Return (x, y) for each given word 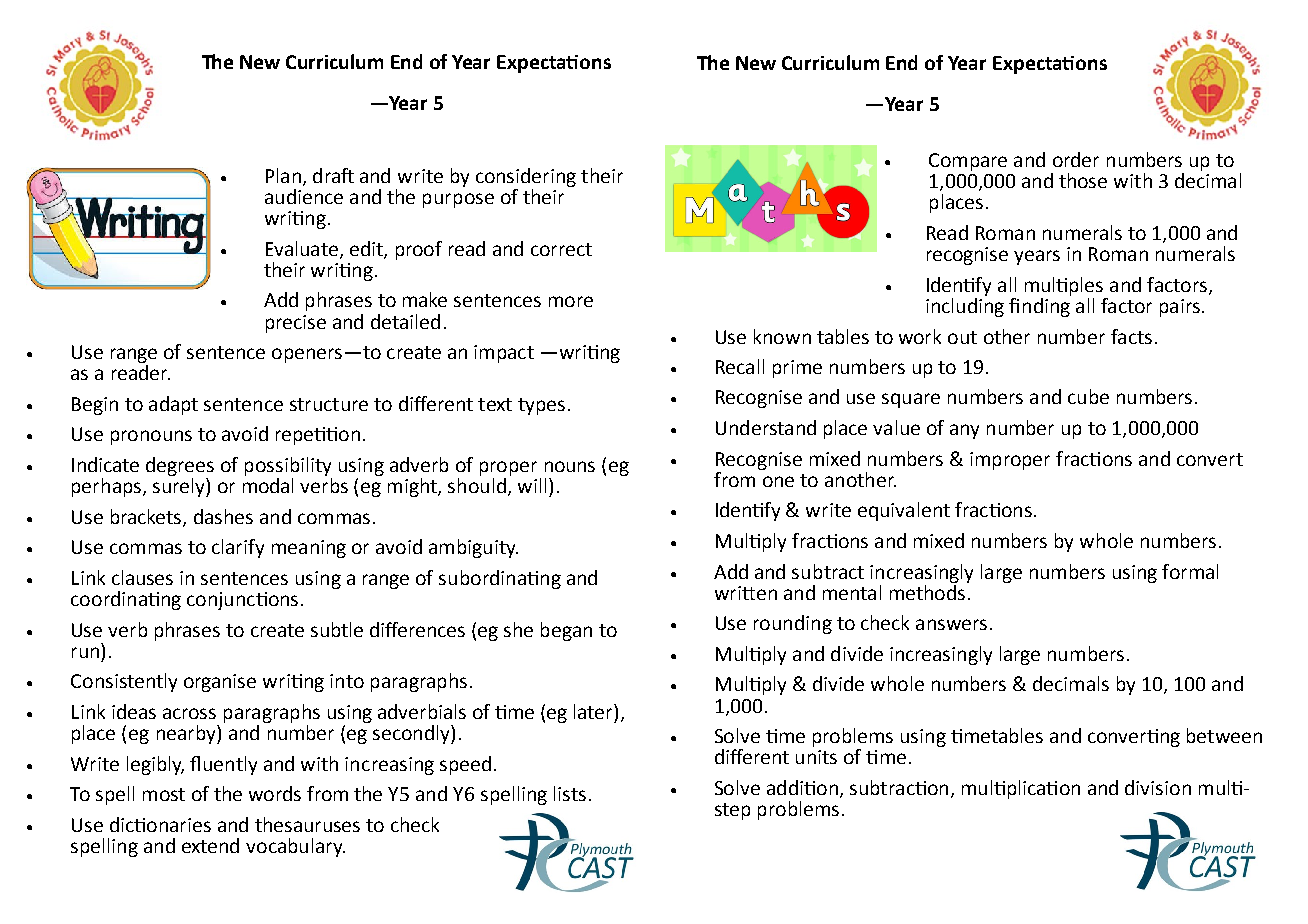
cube (1088, 396)
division (1158, 787)
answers (951, 624)
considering (526, 177)
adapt (173, 405)
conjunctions (242, 601)
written (746, 593)
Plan (283, 175)
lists (570, 793)
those (1083, 180)
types (541, 406)
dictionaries (160, 824)
